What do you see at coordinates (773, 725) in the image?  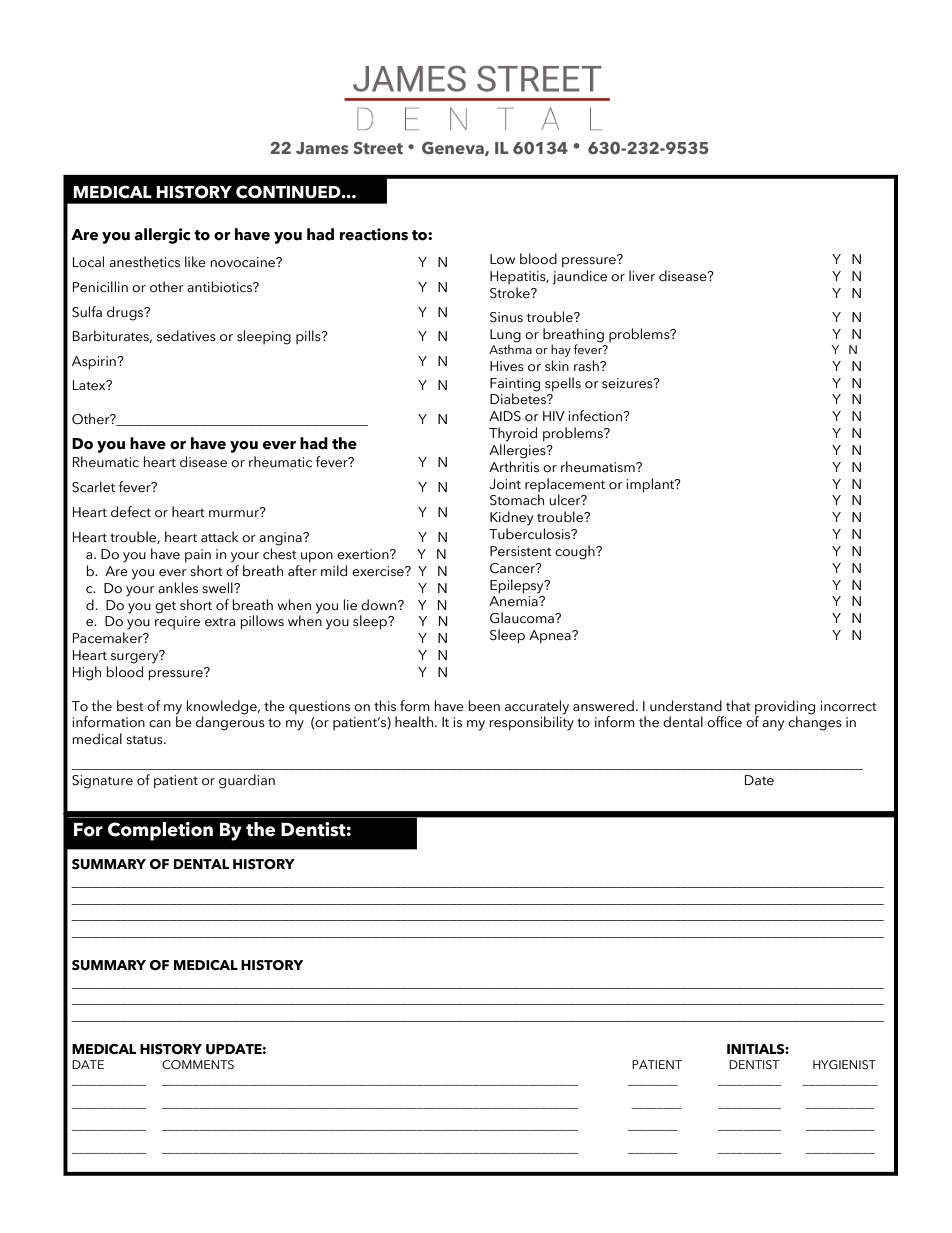 I see `any` at bounding box center [773, 725].
